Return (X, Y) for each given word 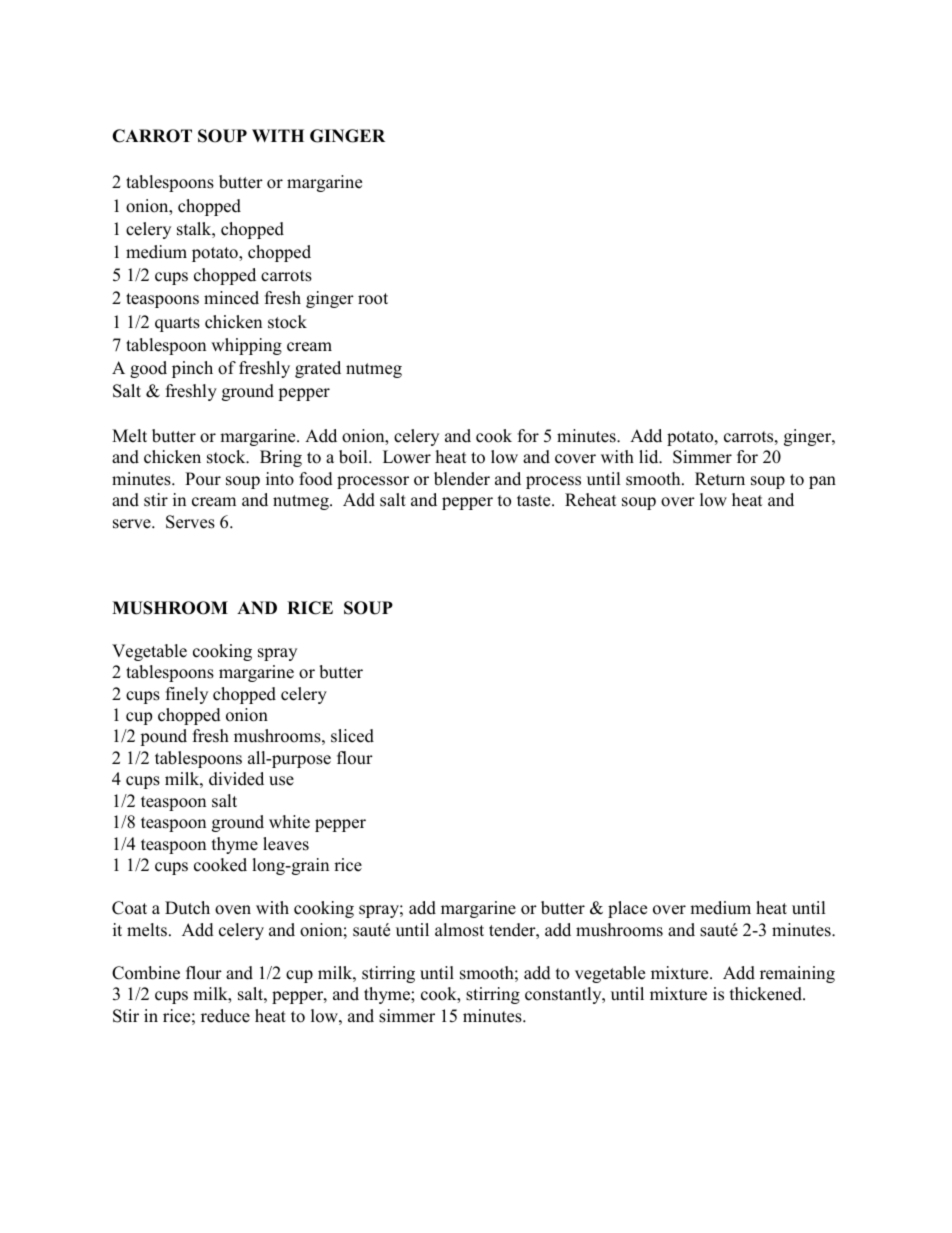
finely (187, 695)
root (373, 299)
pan (822, 482)
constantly (564, 995)
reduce (225, 1016)
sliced (352, 736)
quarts (177, 324)
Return (720, 479)
